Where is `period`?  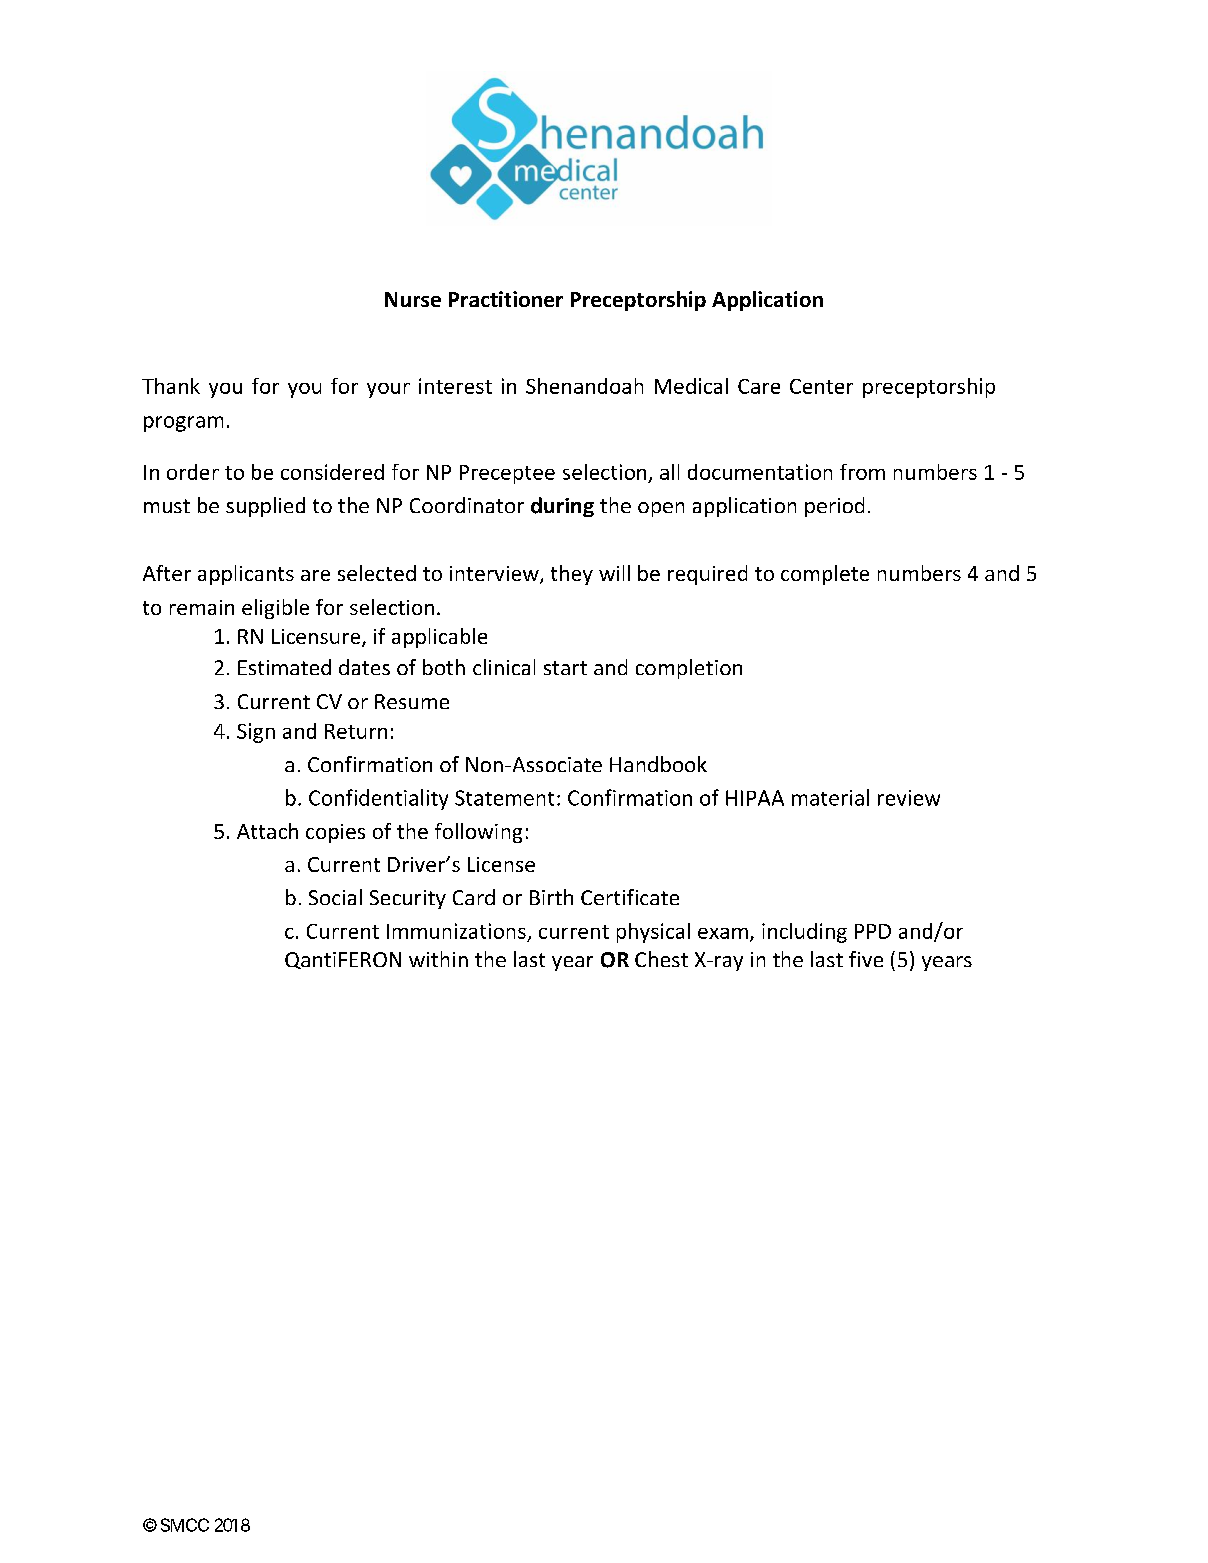
period is located at coordinates (834, 507).
